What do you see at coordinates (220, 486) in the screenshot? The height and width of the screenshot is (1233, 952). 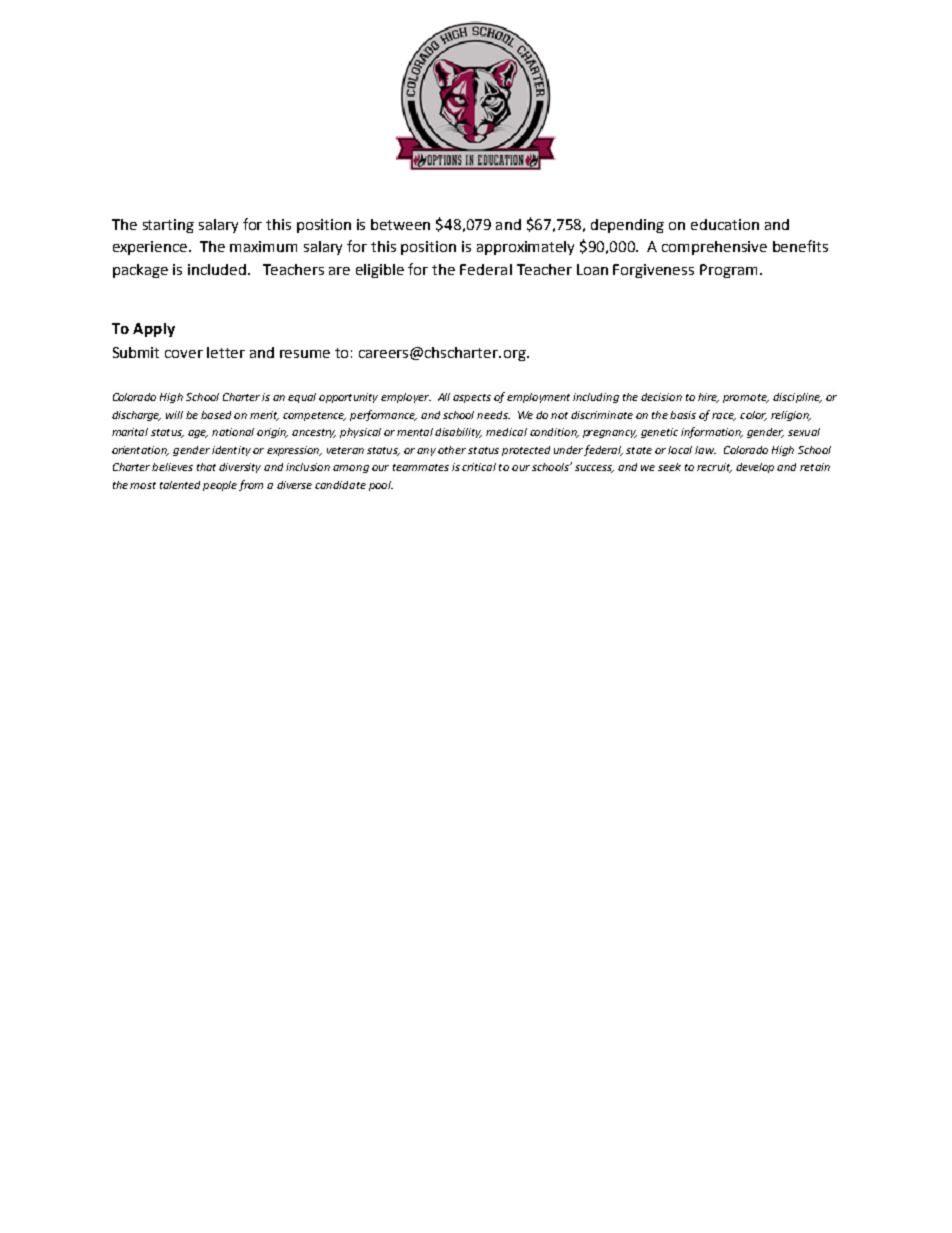 I see `people` at bounding box center [220, 486].
